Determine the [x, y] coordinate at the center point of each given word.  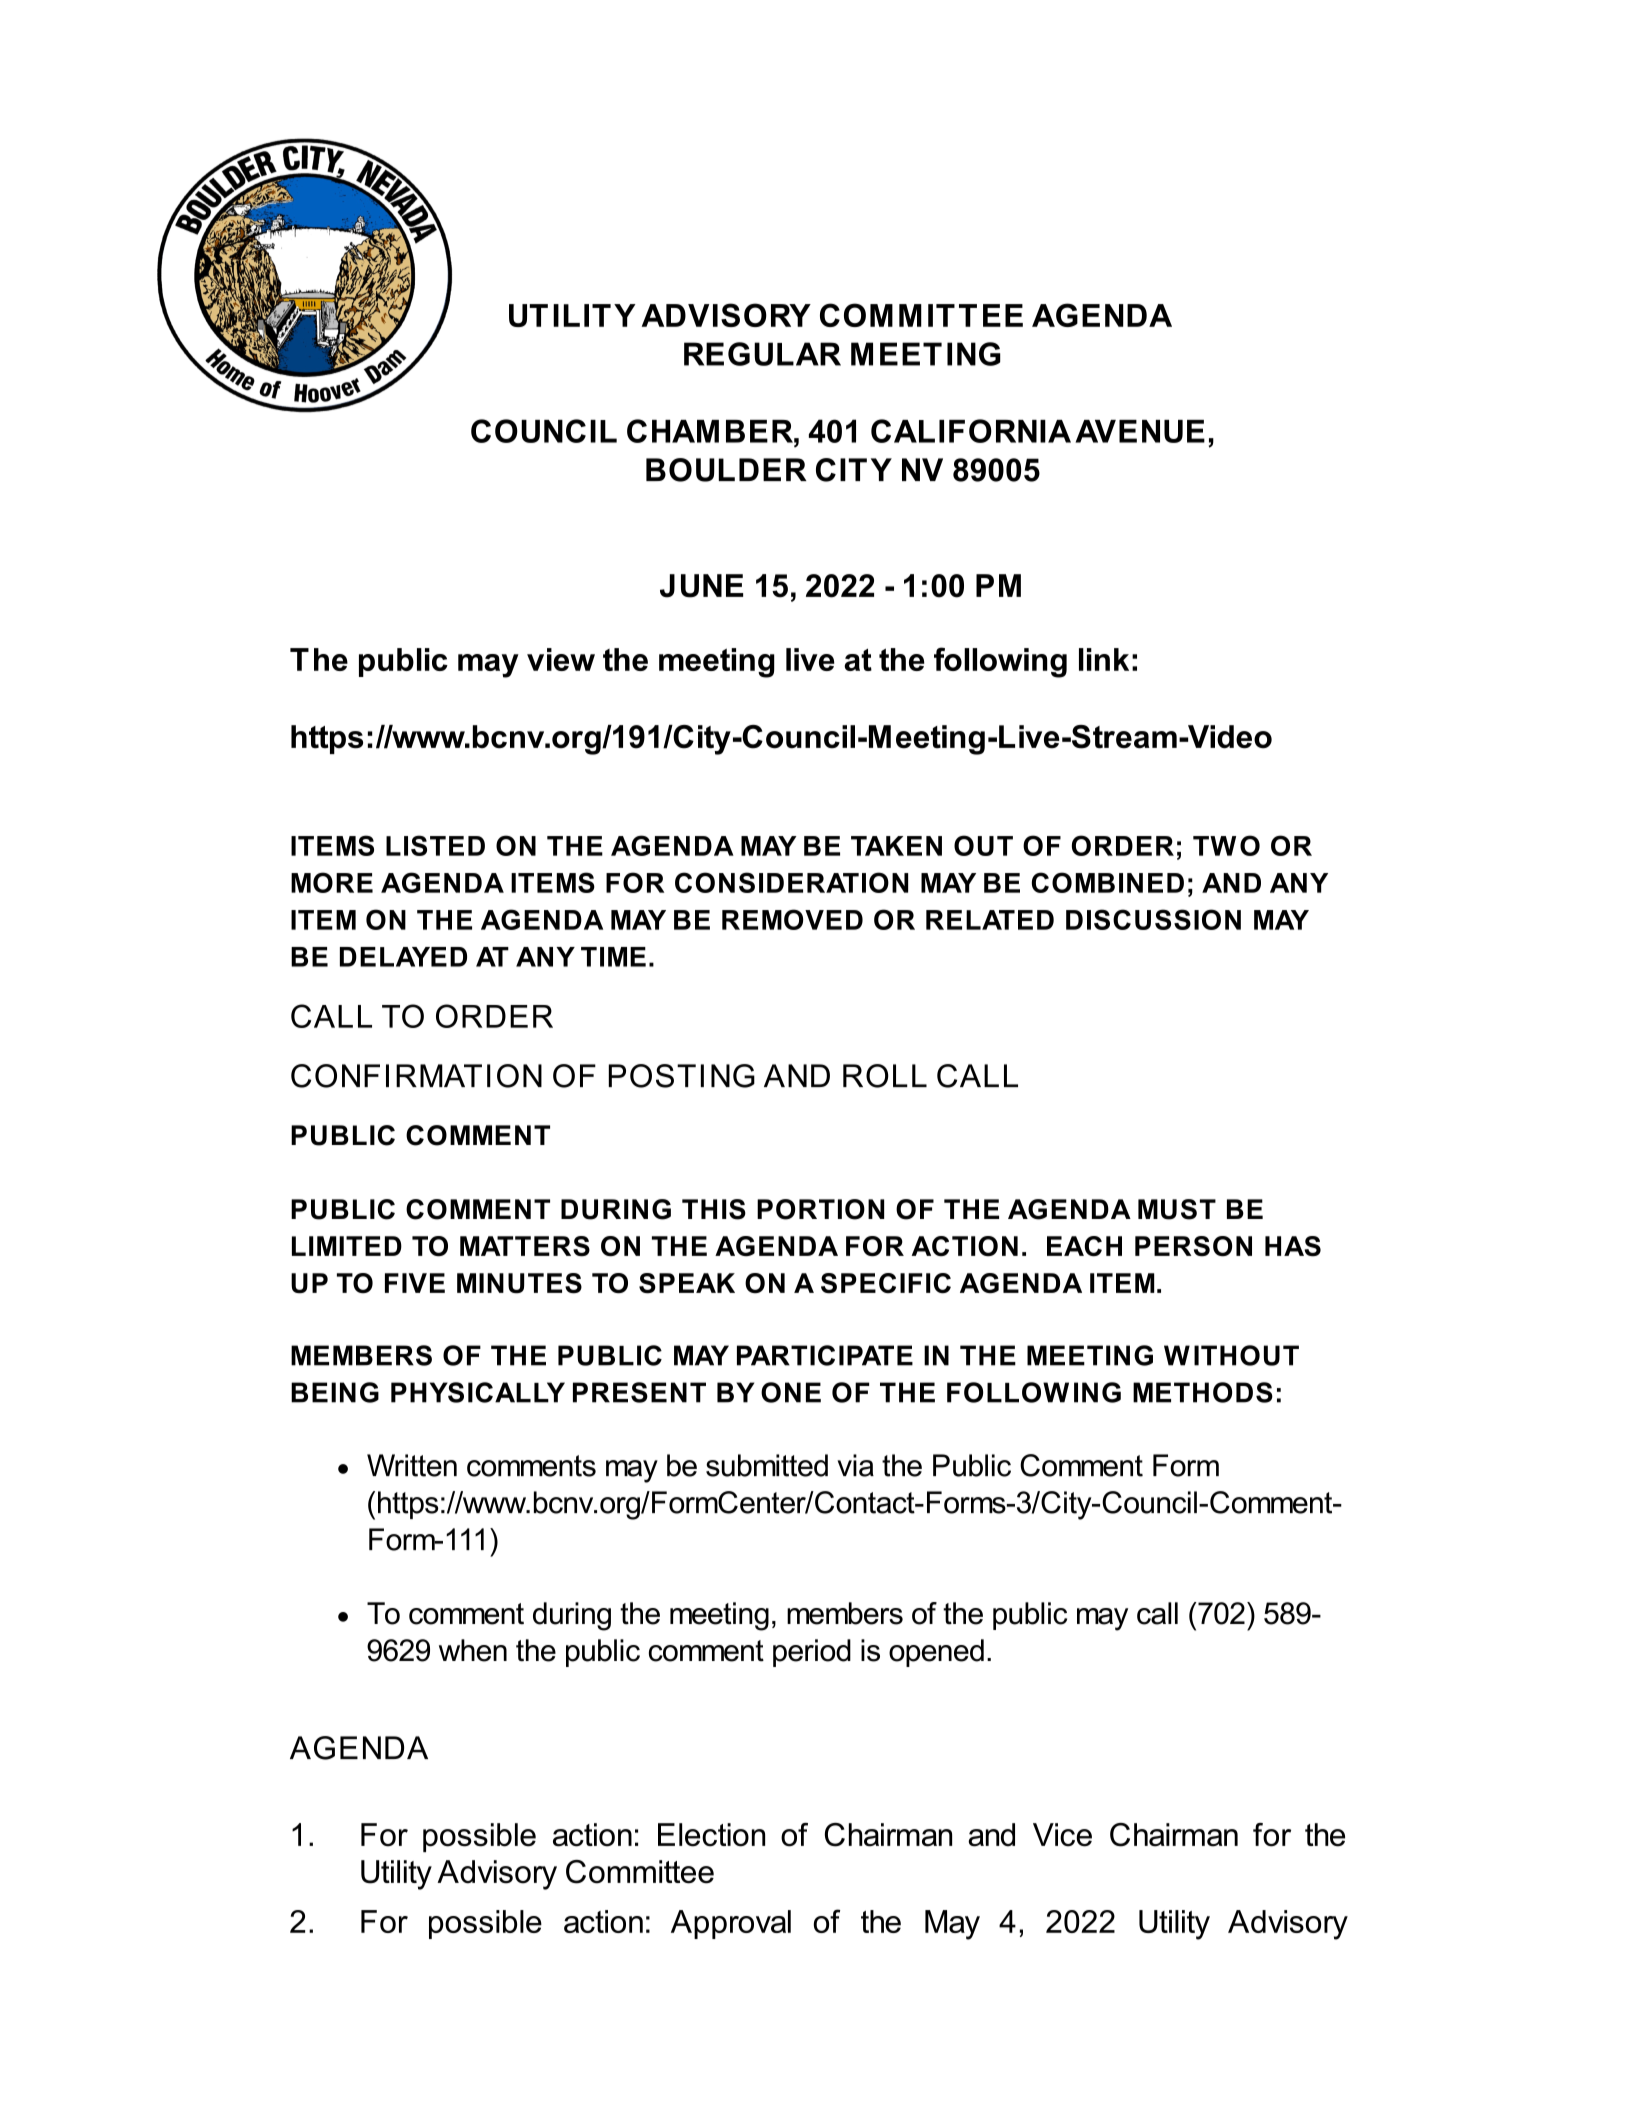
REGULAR [762, 354]
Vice [1062, 1835]
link [1104, 659]
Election [711, 1835]
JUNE [701, 586]
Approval [731, 1924]
